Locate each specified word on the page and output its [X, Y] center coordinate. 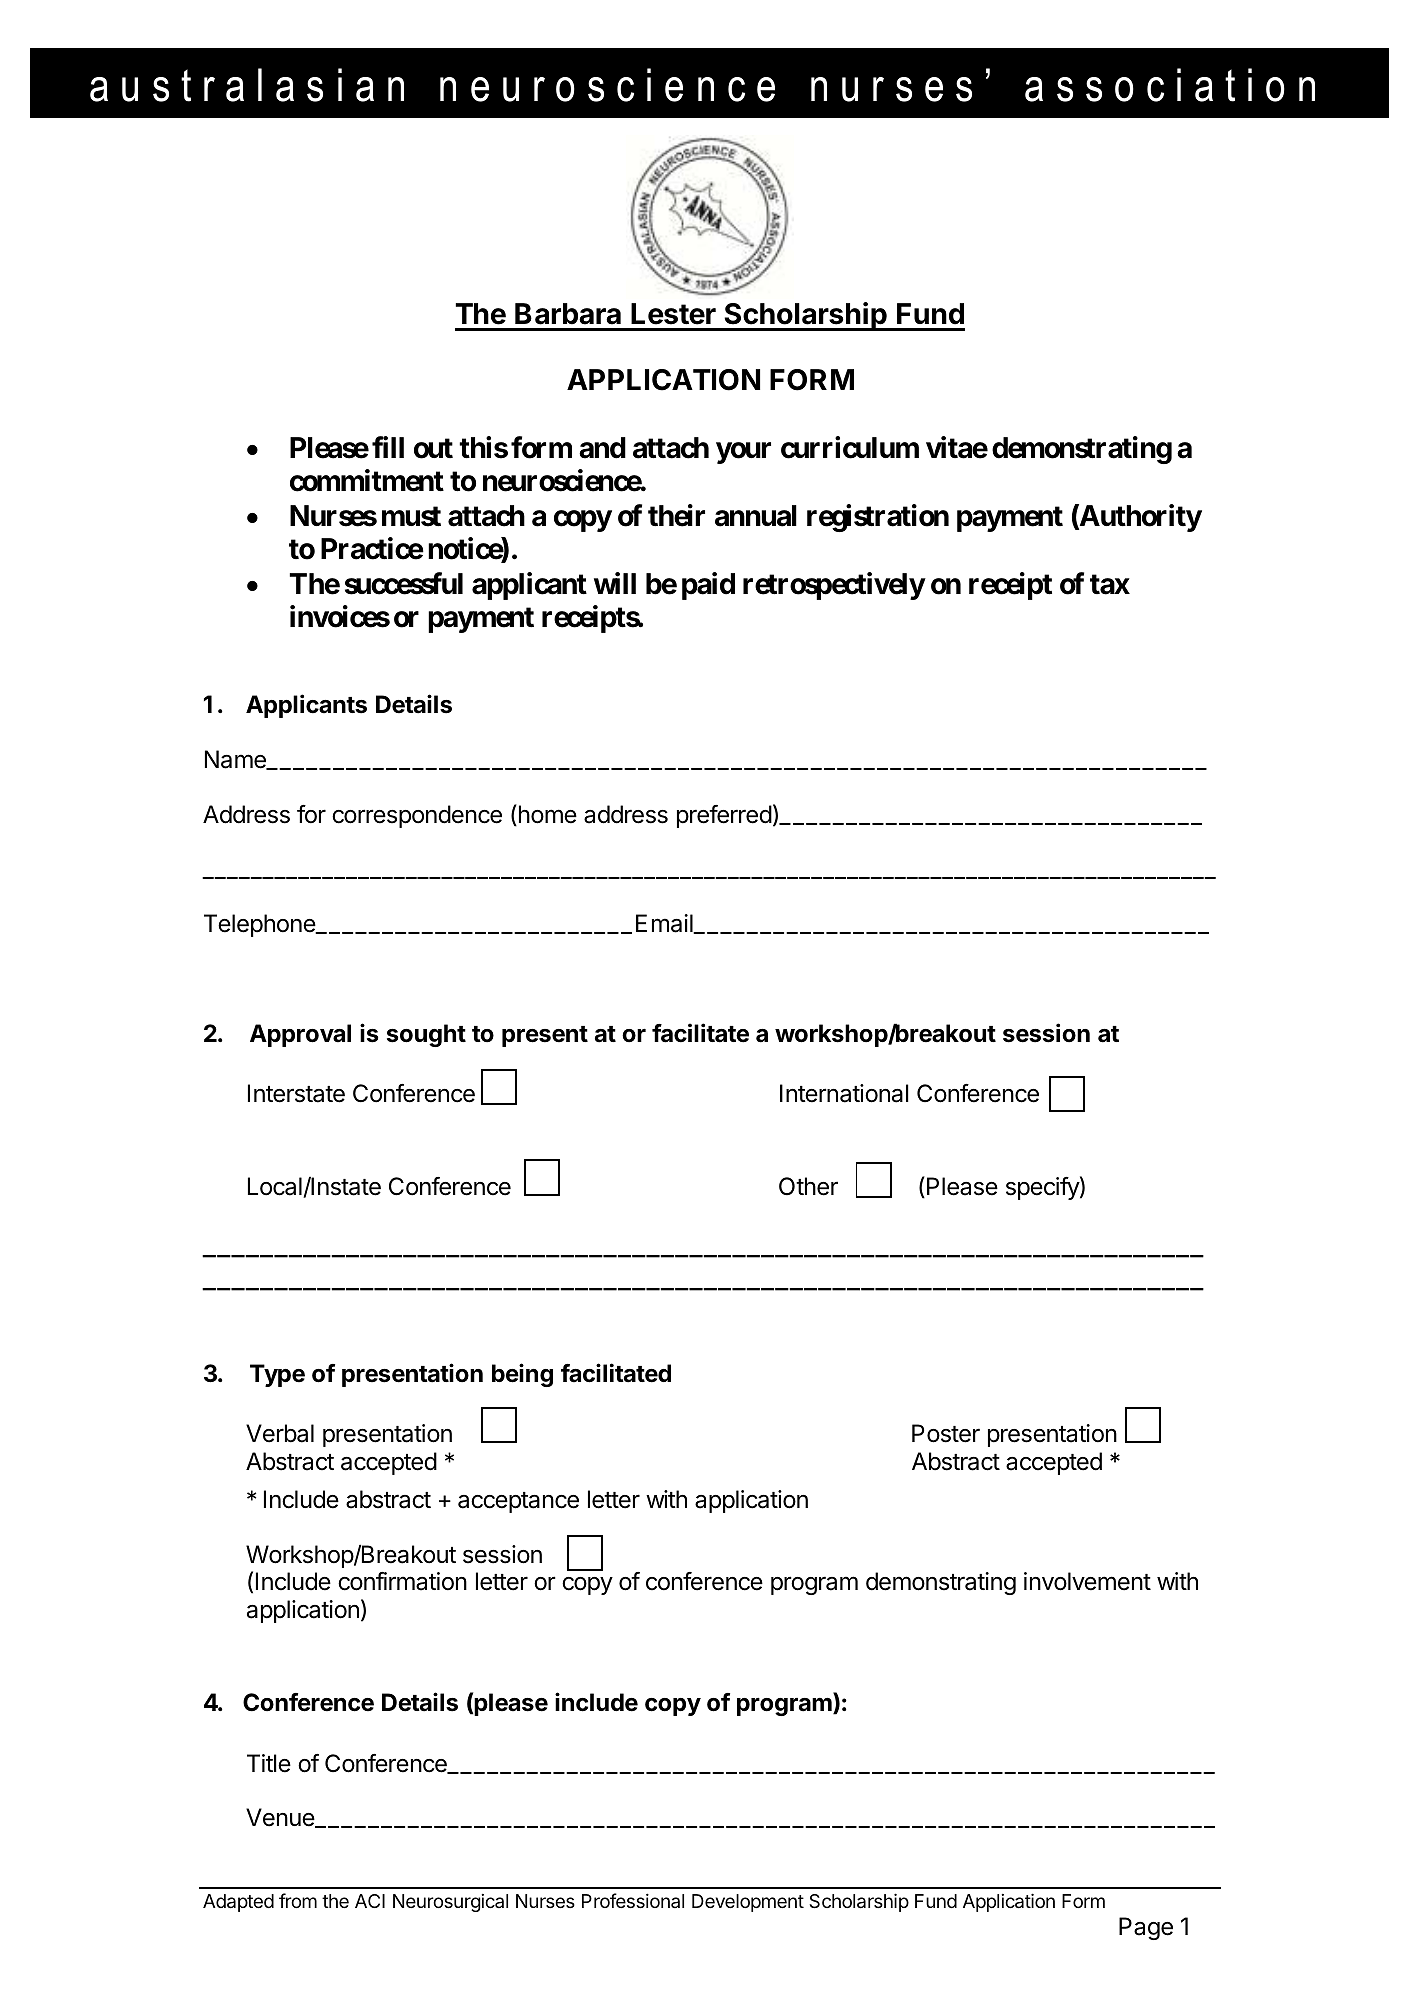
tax [1110, 584]
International [844, 1093]
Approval [300, 1035]
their [676, 515]
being [522, 1375]
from [298, 1900]
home [546, 815]
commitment [367, 480]
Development [748, 1903]
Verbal [280, 1433]
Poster [946, 1433]
